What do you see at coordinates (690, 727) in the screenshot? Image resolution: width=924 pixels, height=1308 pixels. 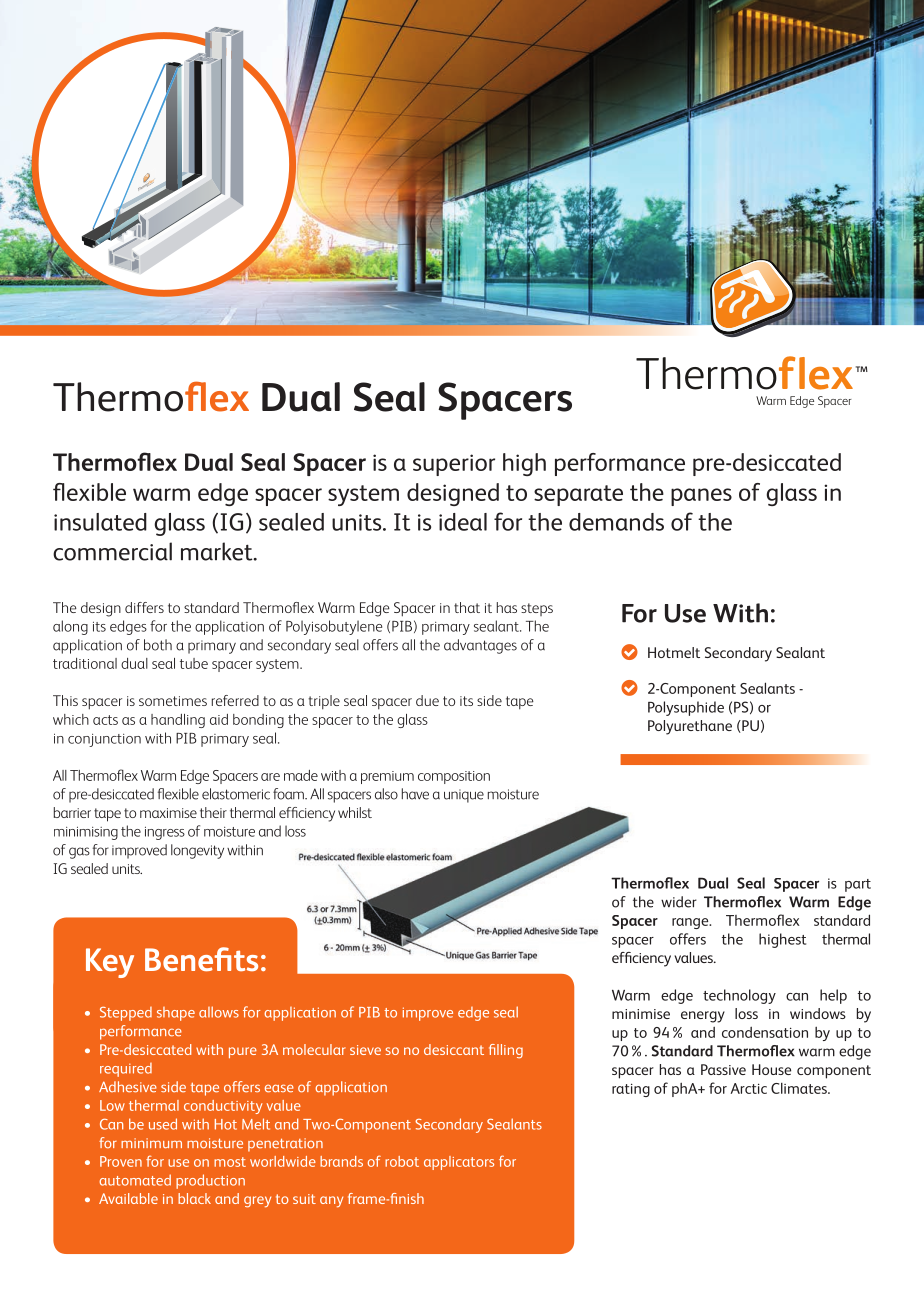 I see `Polyurethane` at bounding box center [690, 727].
